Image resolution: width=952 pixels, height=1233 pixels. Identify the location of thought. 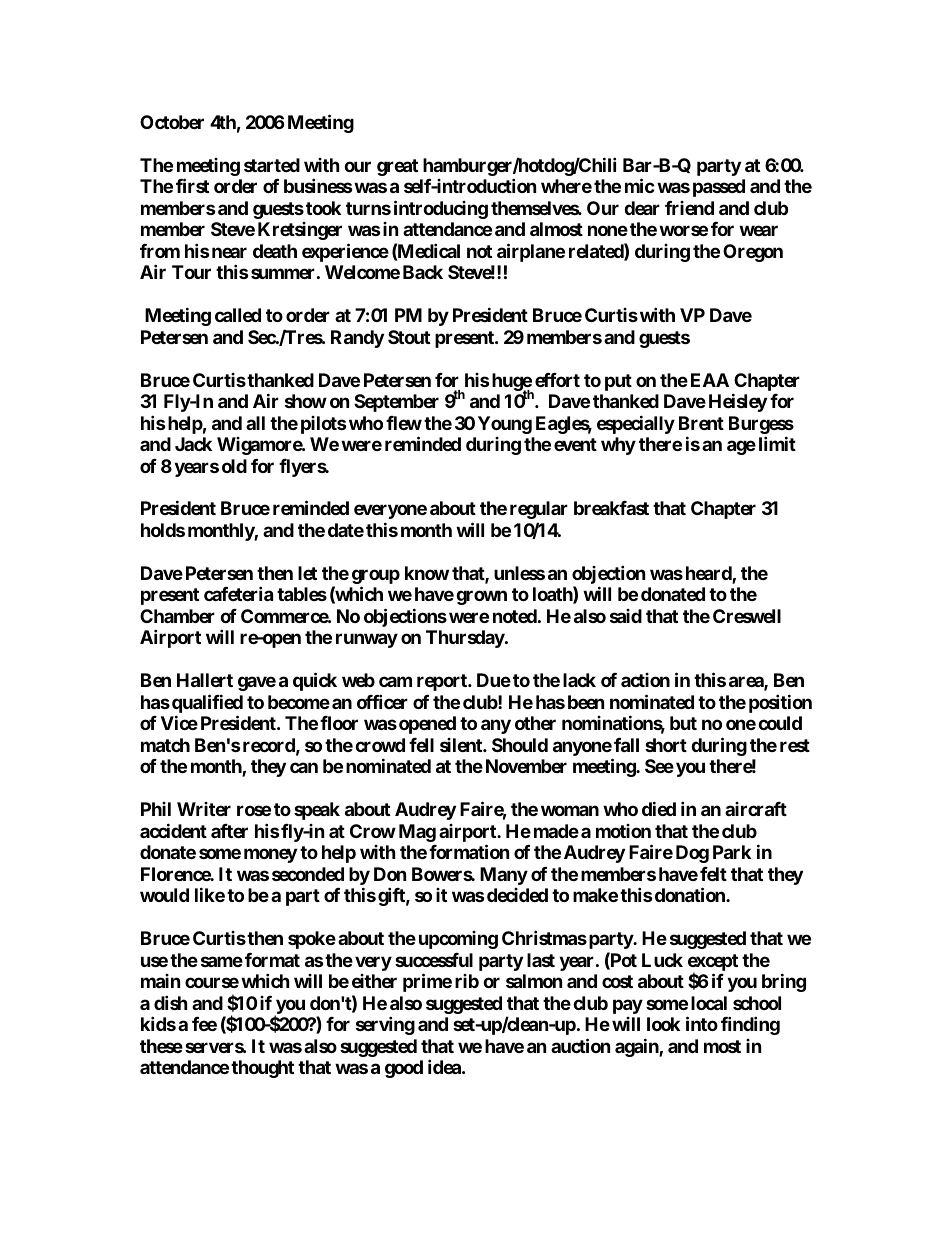
(262, 1069).
